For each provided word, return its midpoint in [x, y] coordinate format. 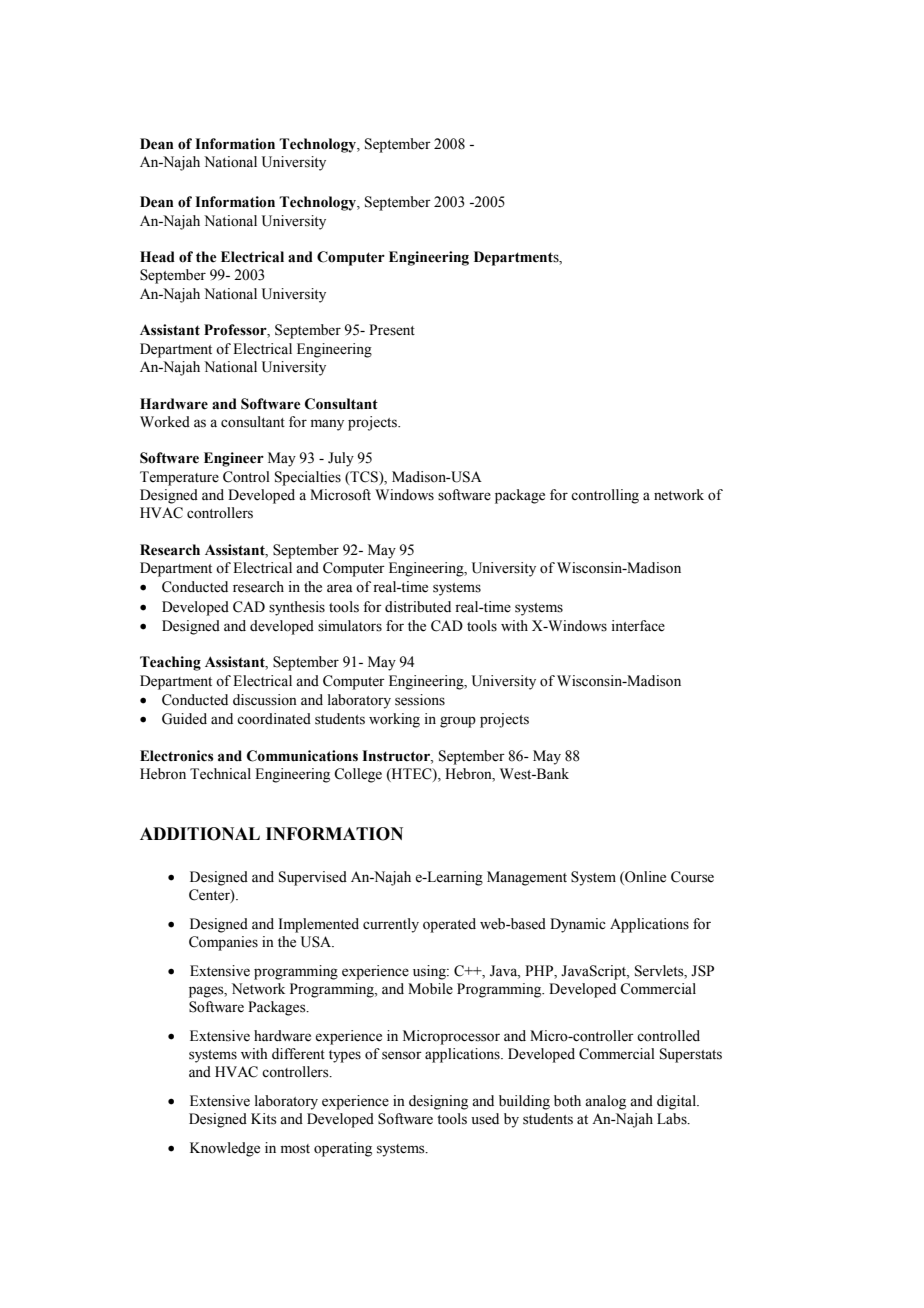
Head [157, 257]
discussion [265, 700]
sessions [420, 700]
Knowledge [225, 1149]
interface [638, 626]
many [327, 425]
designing [438, 1102]
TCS [364, 477]
